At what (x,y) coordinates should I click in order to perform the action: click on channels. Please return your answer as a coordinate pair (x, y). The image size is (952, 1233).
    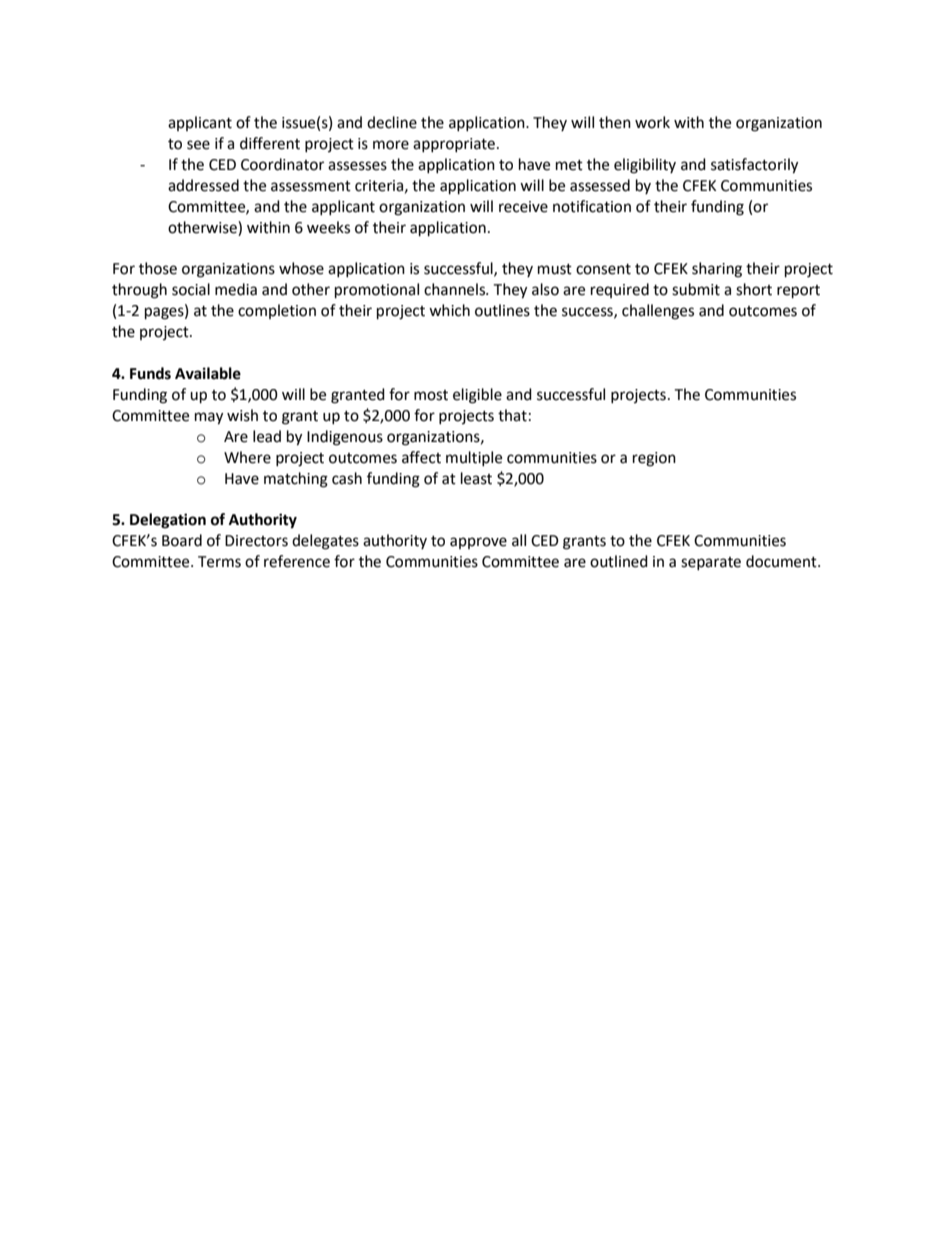
    Looking at the image, I should click on (456, 289).
